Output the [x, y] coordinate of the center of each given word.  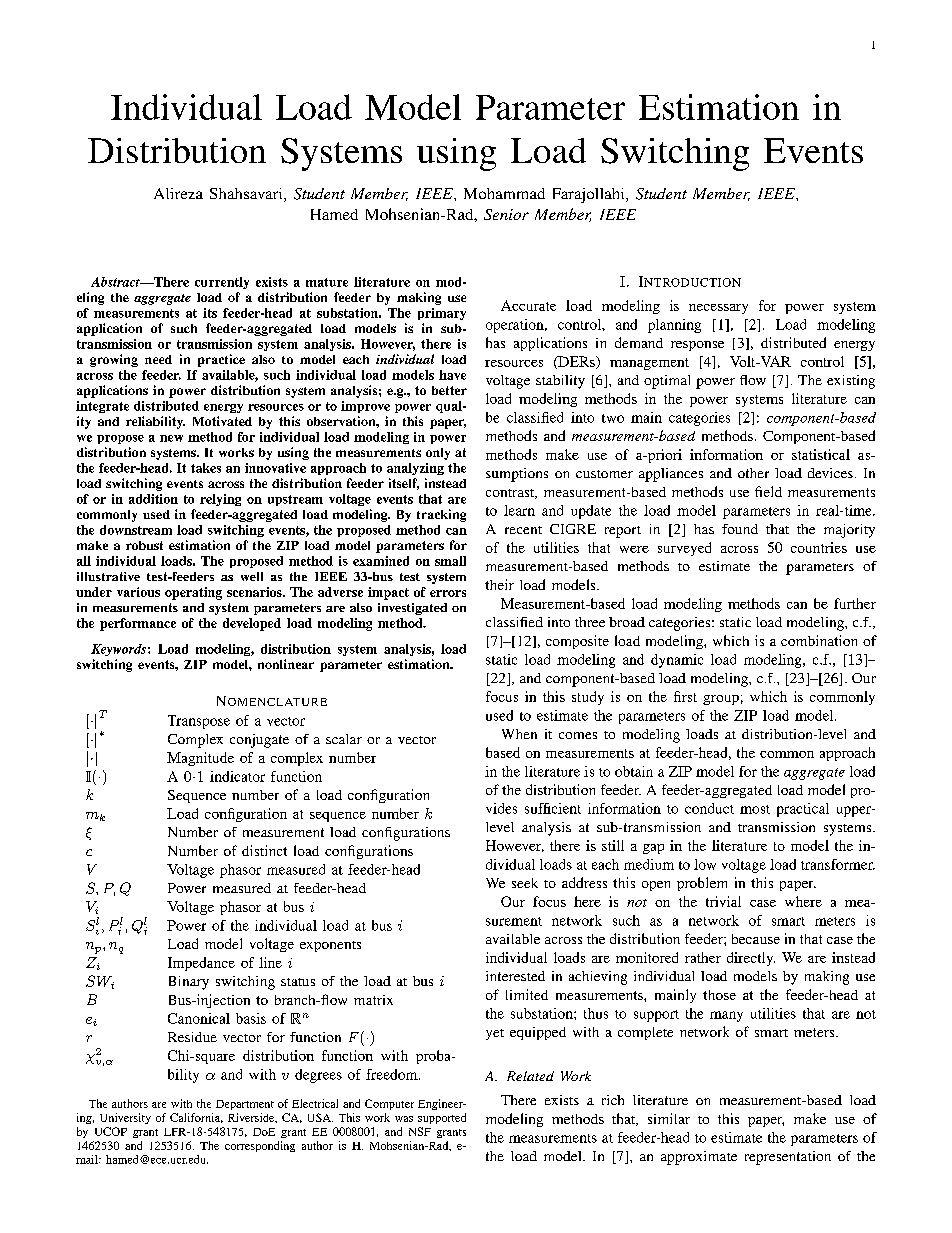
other [753, 473]
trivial [723, 901]
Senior [506, 214]
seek [525, 883]
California [196, 1118]
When [519, 734]
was [404, 1119]
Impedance [201, 964]
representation [788, 1158]
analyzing [415, 469]
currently [222, 283]
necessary [718, 309]
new [171, 438]
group [721, 700]
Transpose [199, 722]
